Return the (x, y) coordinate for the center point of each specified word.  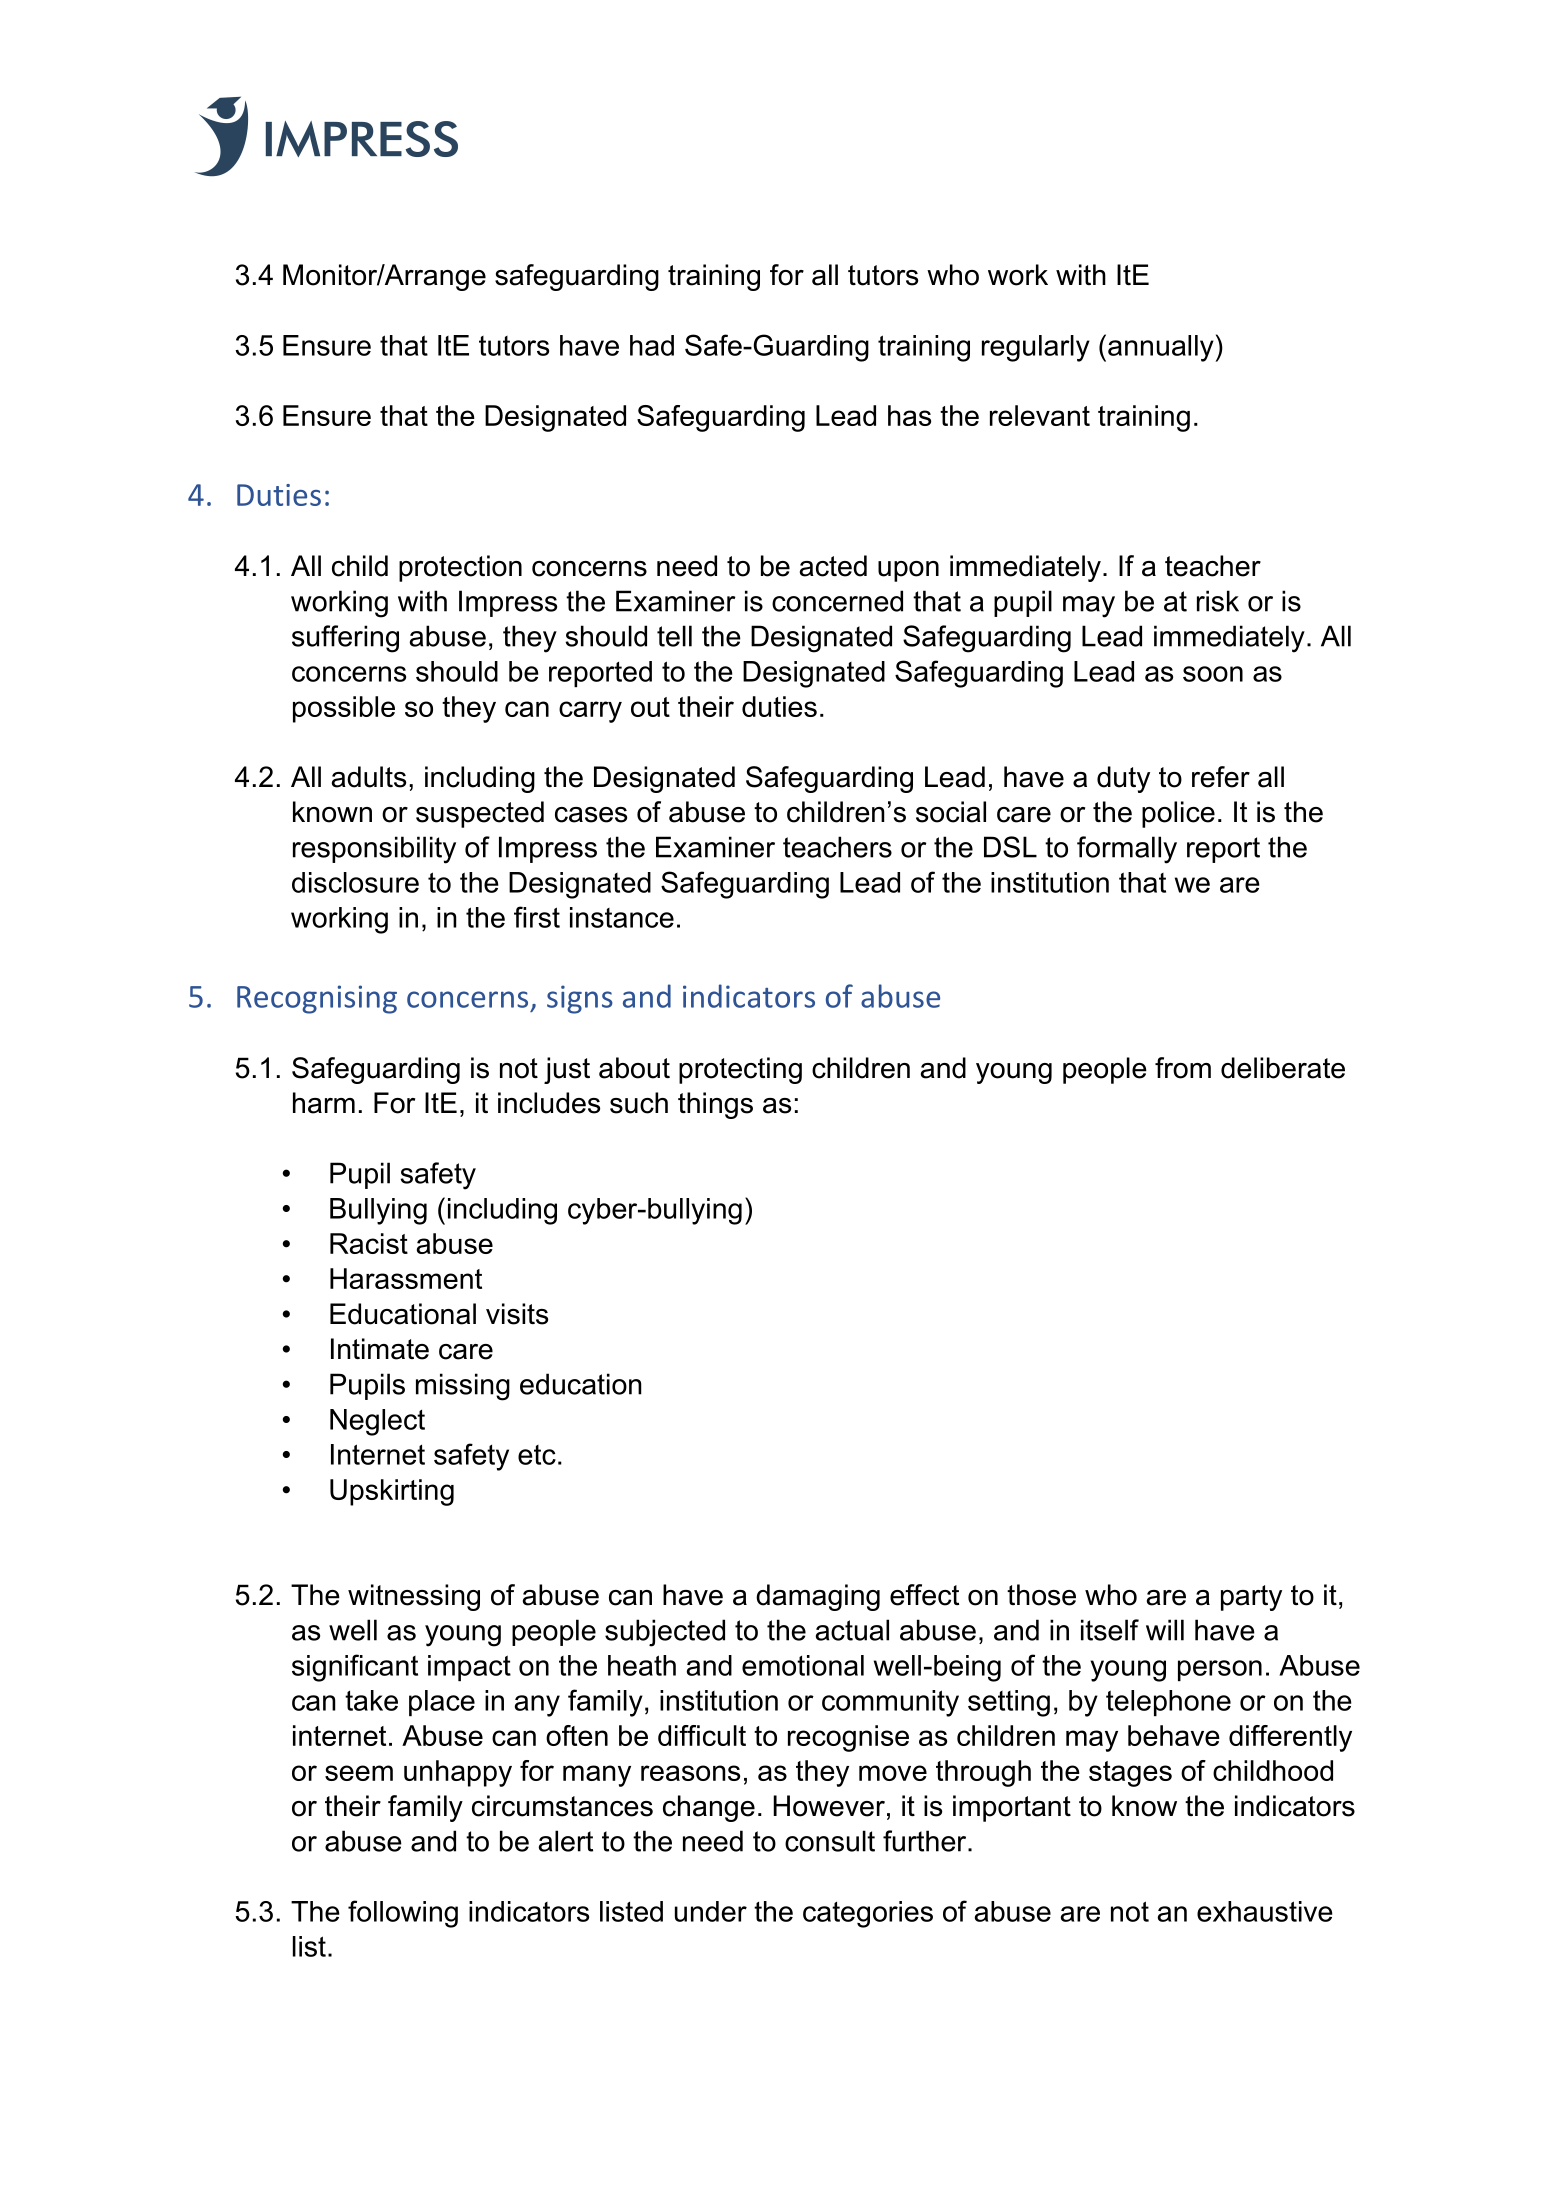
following (403, 1914)
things (715, 1105)
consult (830, 1841)
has (909, 415)
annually (1162, 348)
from (1183, 1068)
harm (324, 1103)
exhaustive (1265, 1911)
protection (460, 568)
